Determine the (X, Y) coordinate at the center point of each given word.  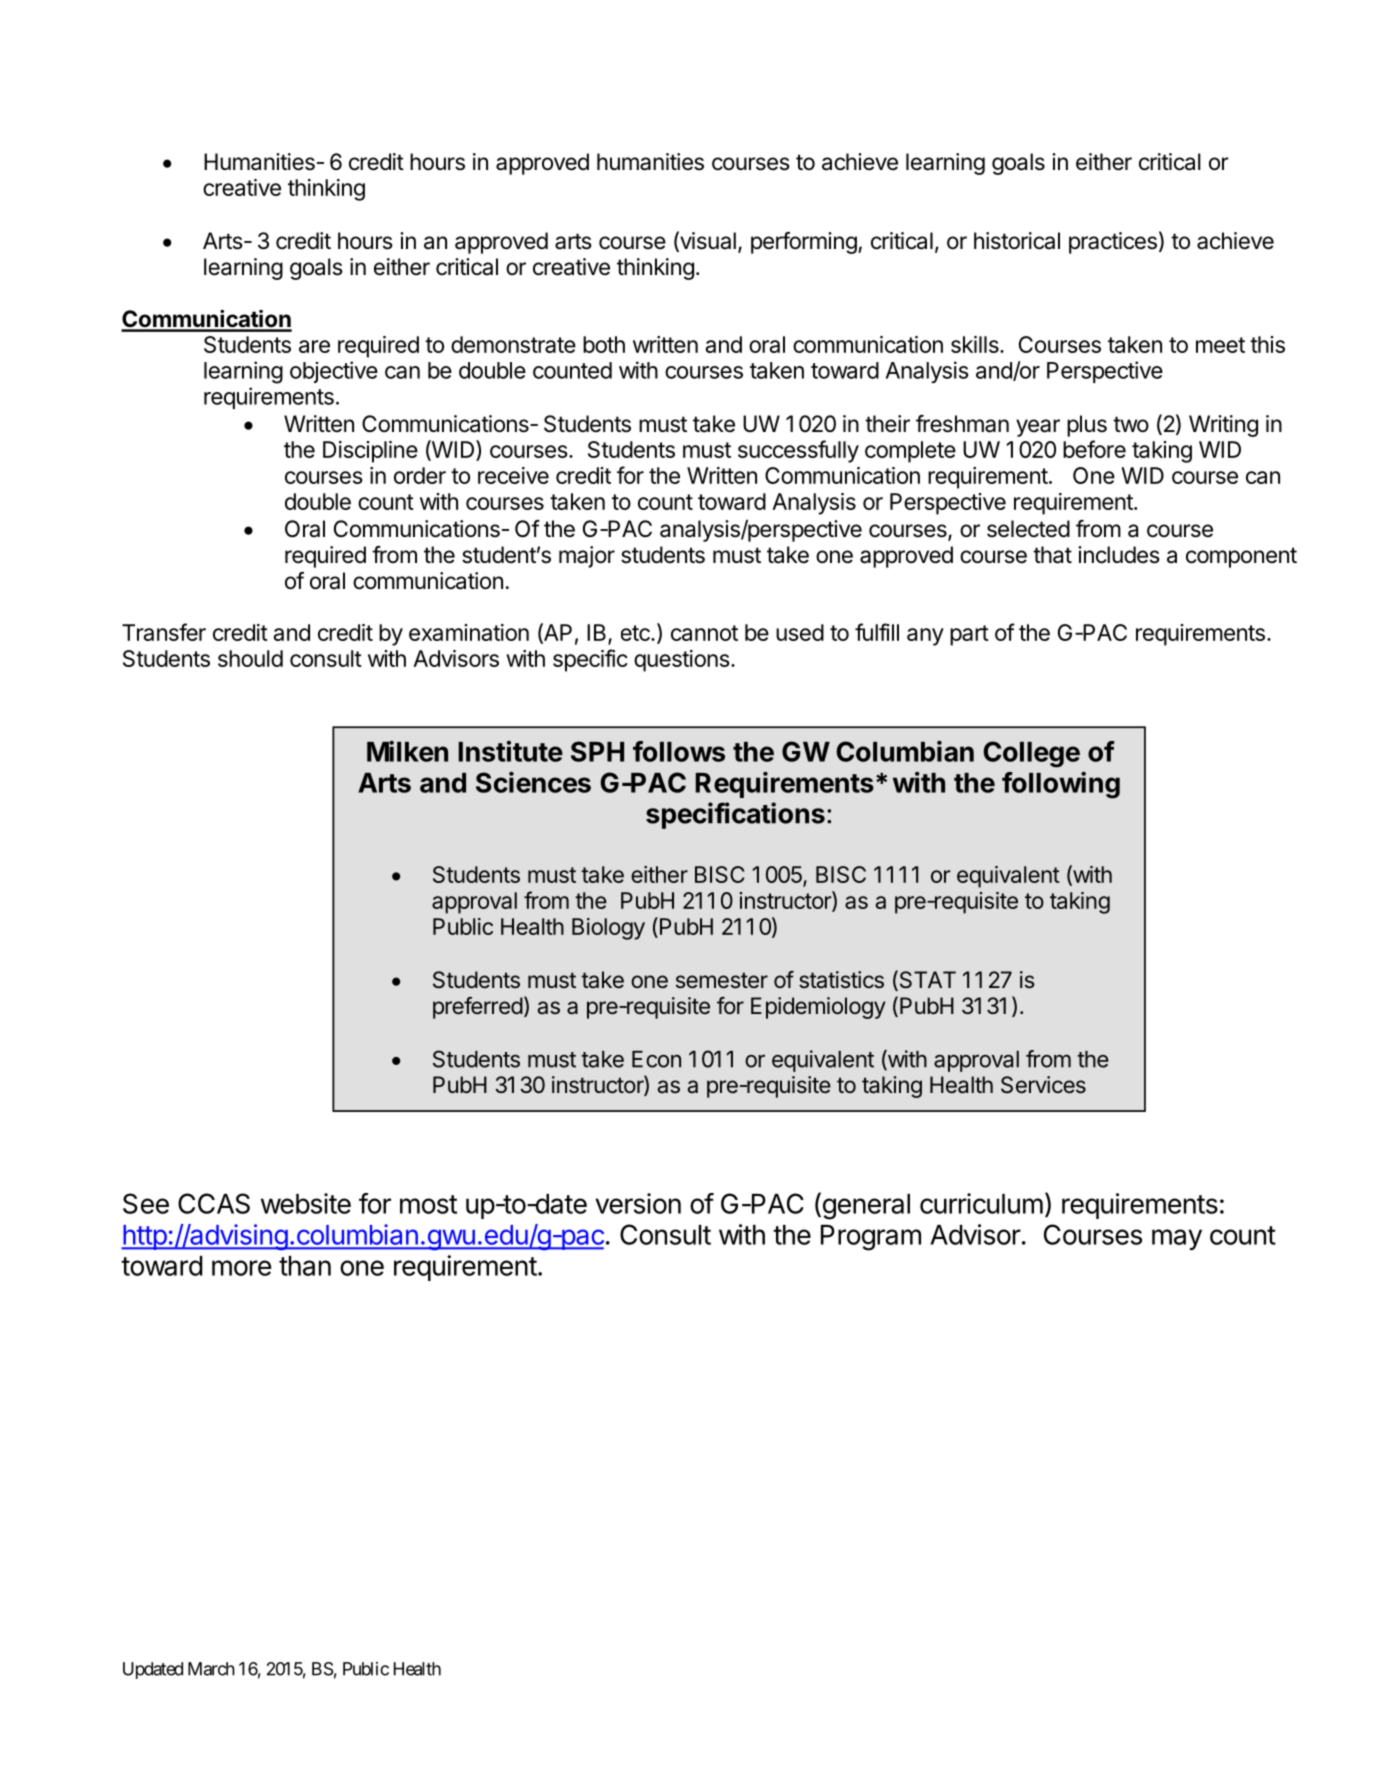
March (211, 1669)
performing (804, 243)
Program (871, 1238)
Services (1043, 1085)
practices (1113, 243)
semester (722, 980)
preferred (478, 1008)
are (314, 346)
